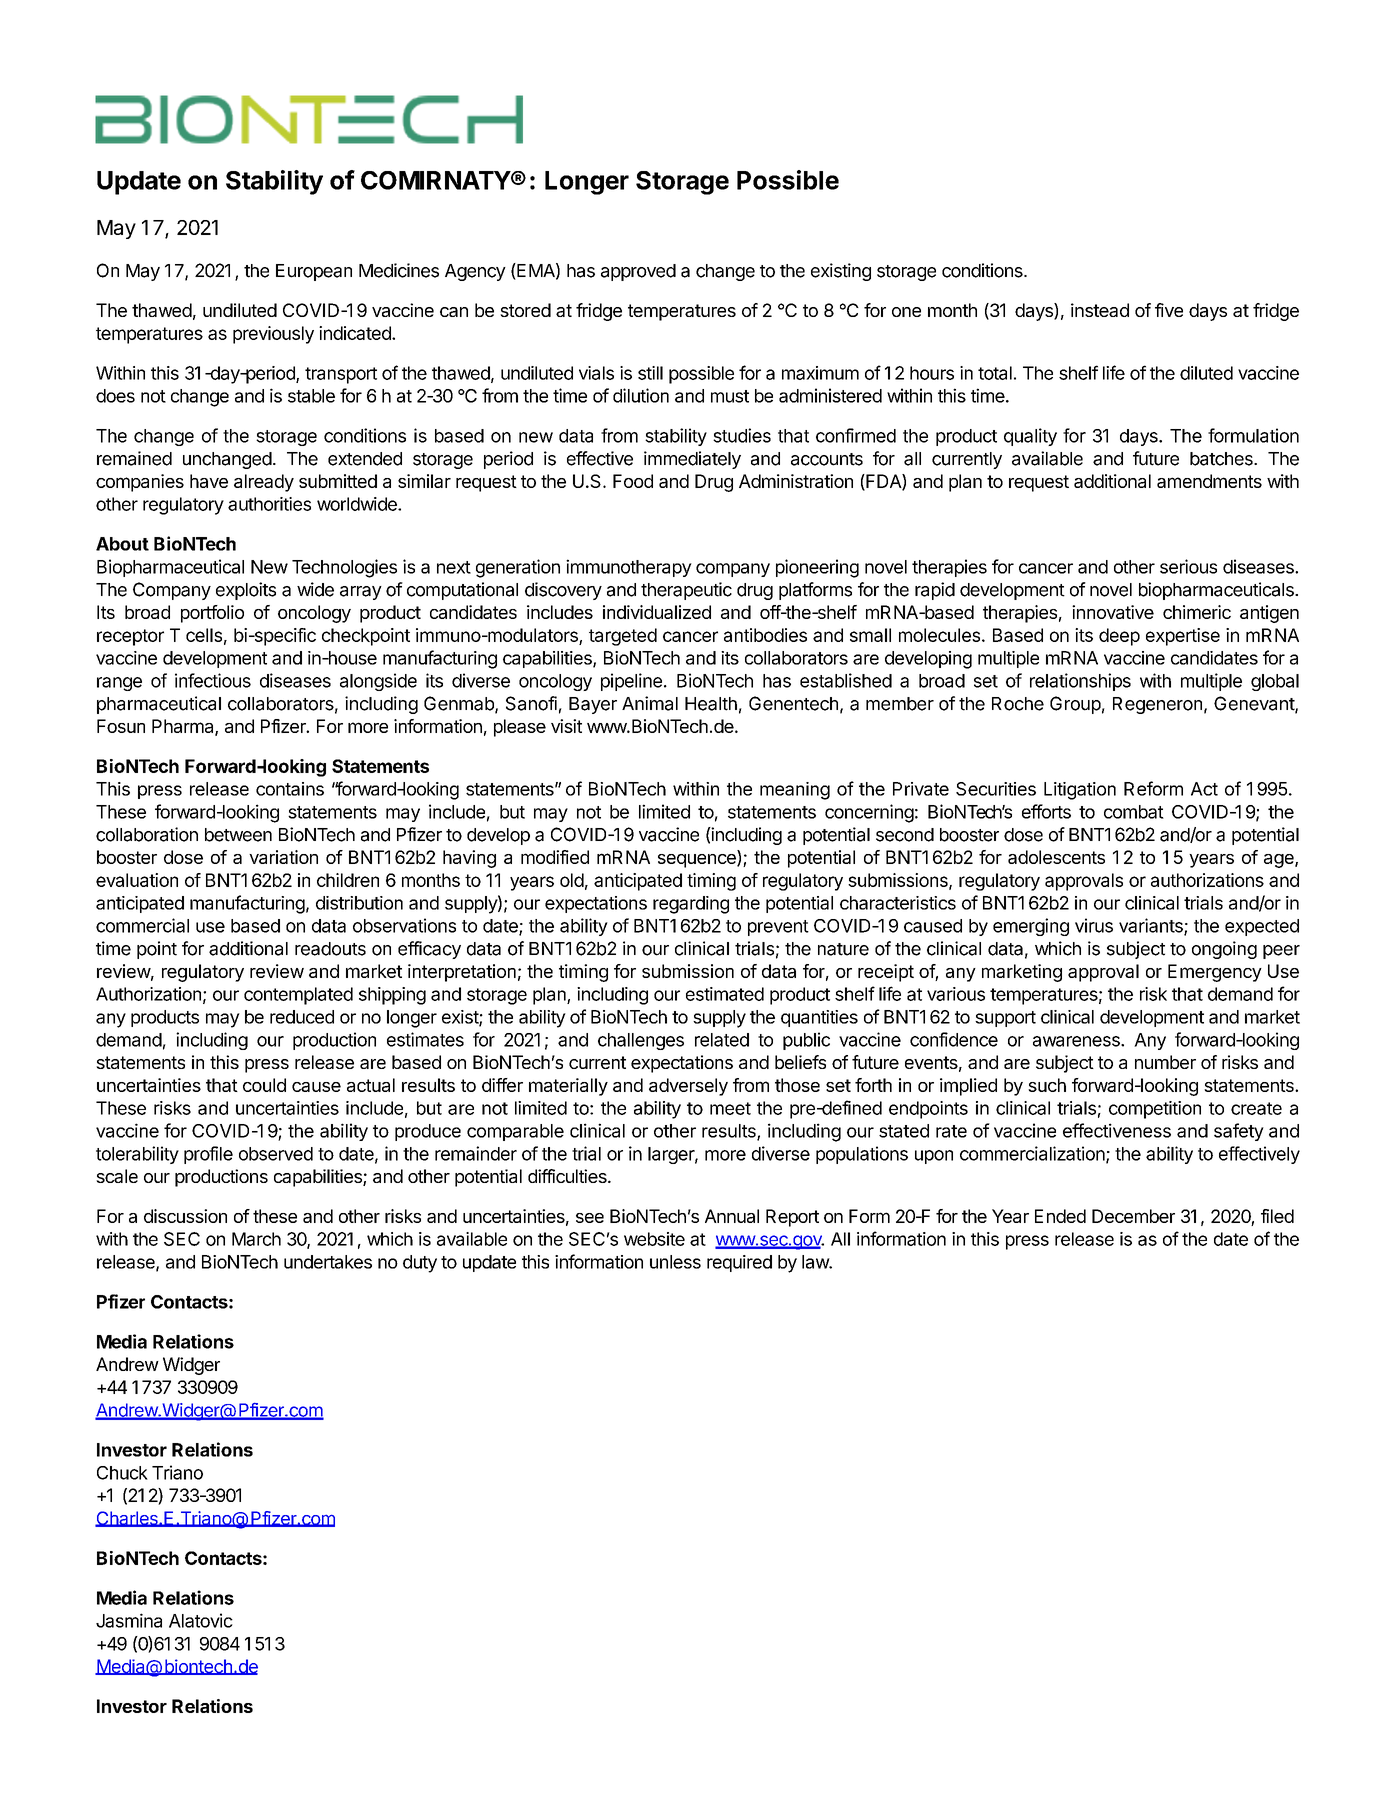  What do you see at coordinates (638, 272) in the document?
I see `approved` at bounding box center [638, 272].
